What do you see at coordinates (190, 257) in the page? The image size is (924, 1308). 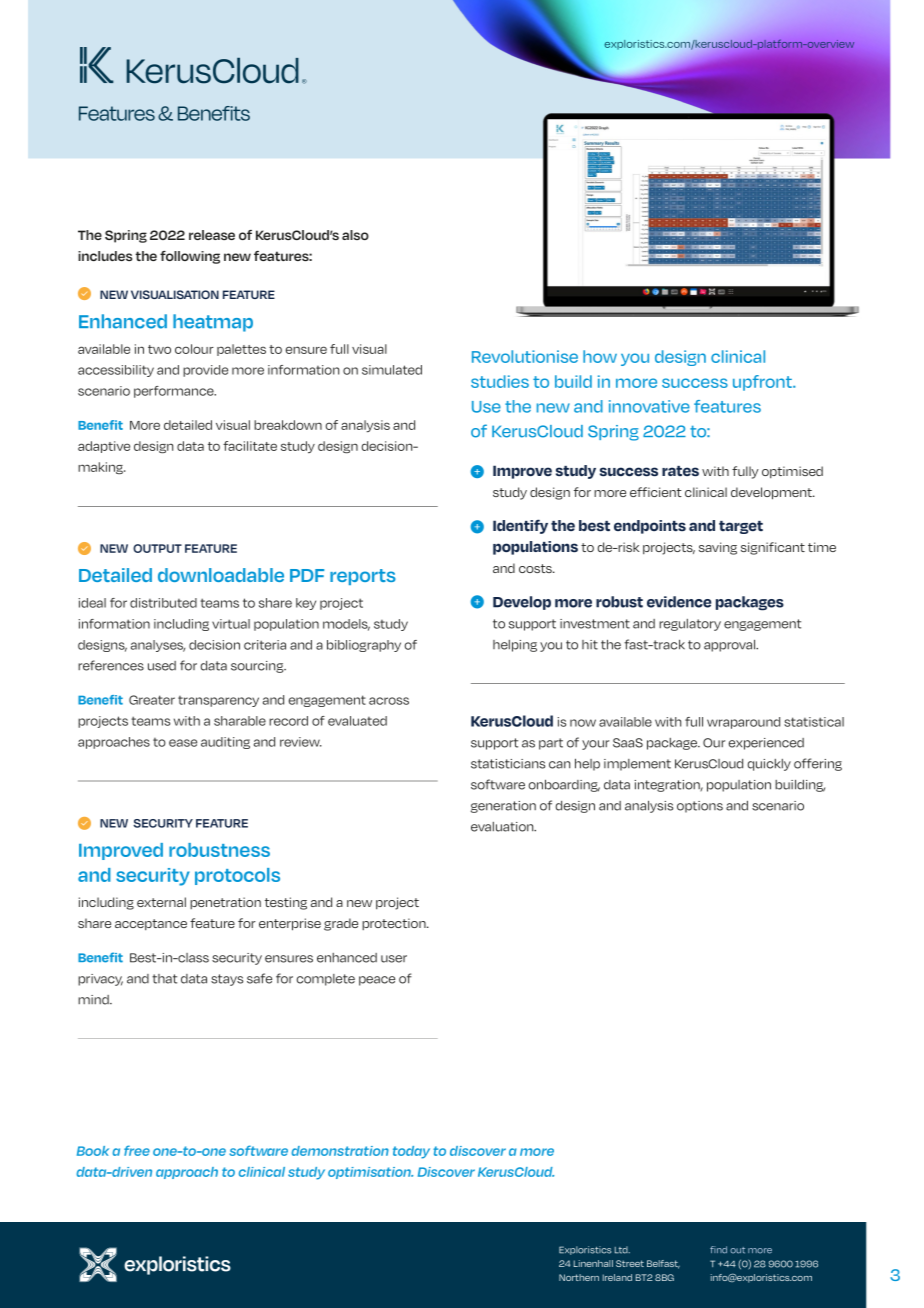 I see `following` at bounding box center [190, 257].
